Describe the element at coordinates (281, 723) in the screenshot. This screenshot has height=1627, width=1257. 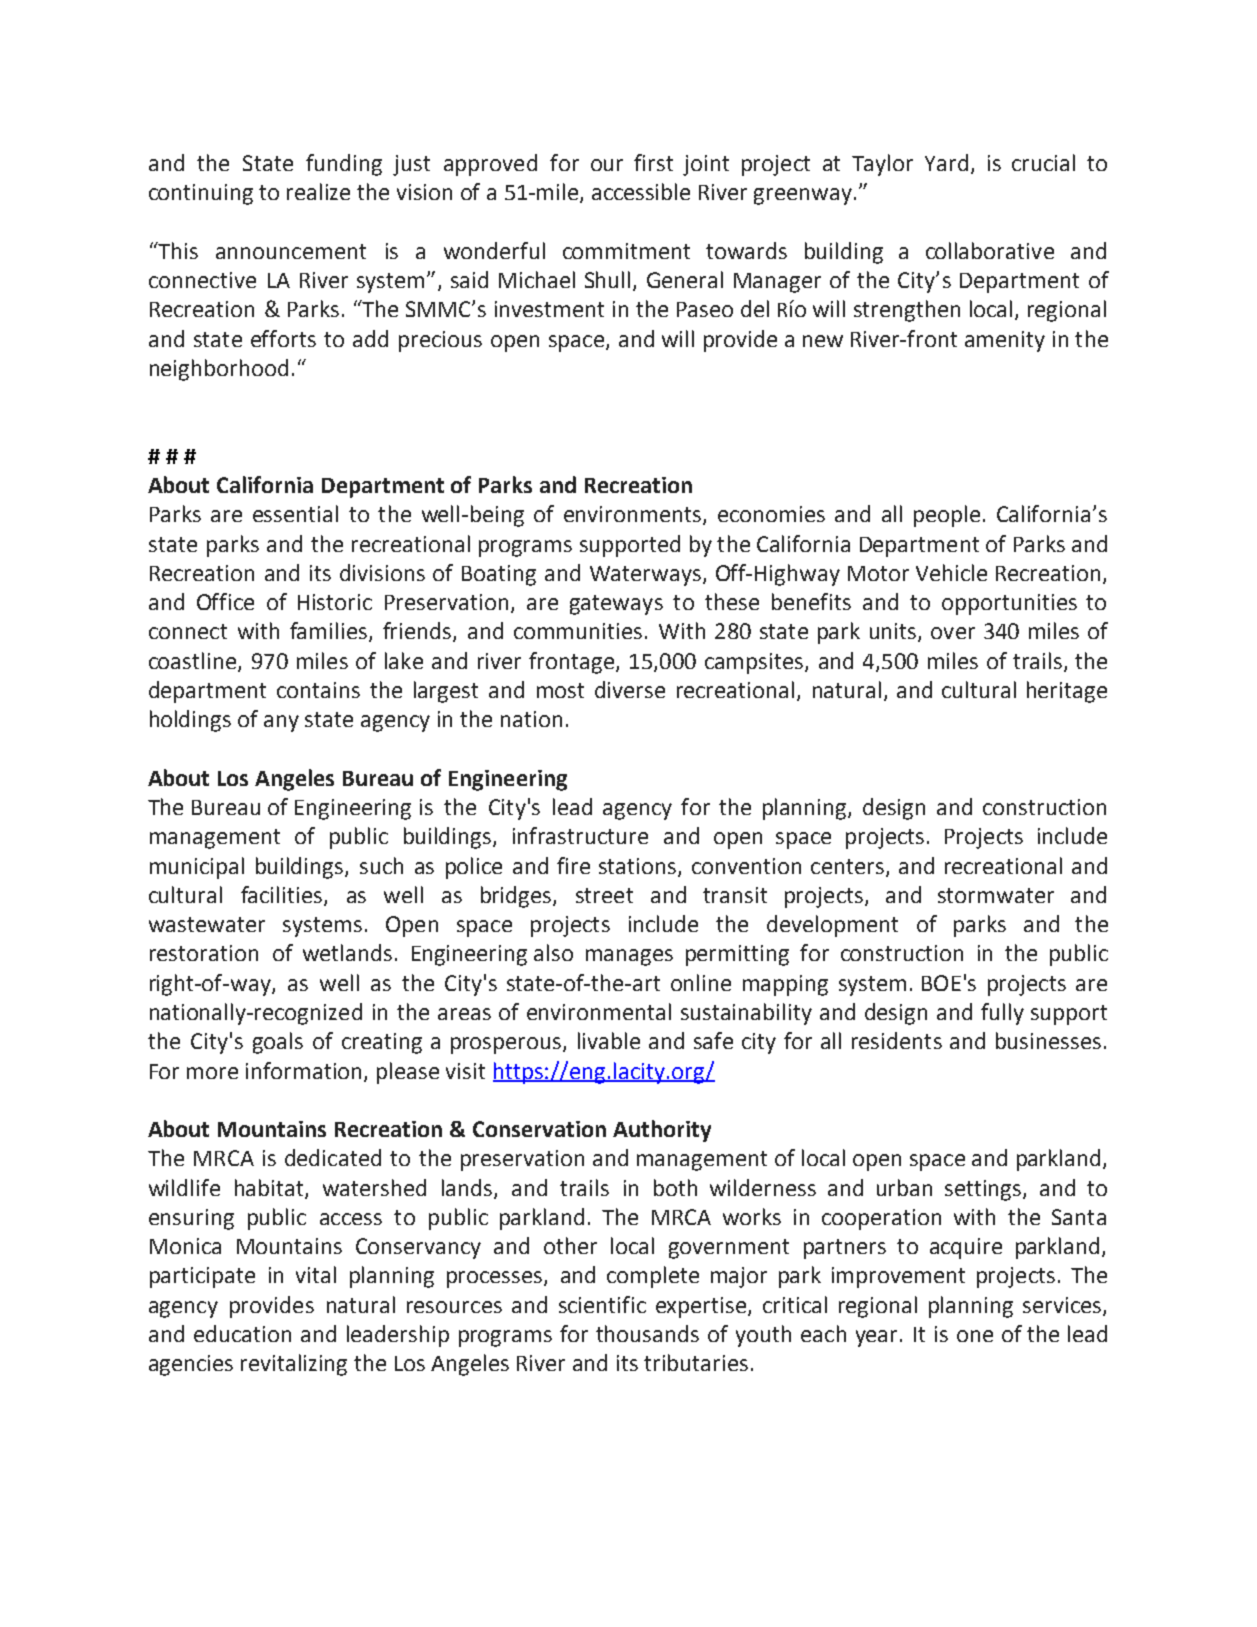
I see `any` at that location.
